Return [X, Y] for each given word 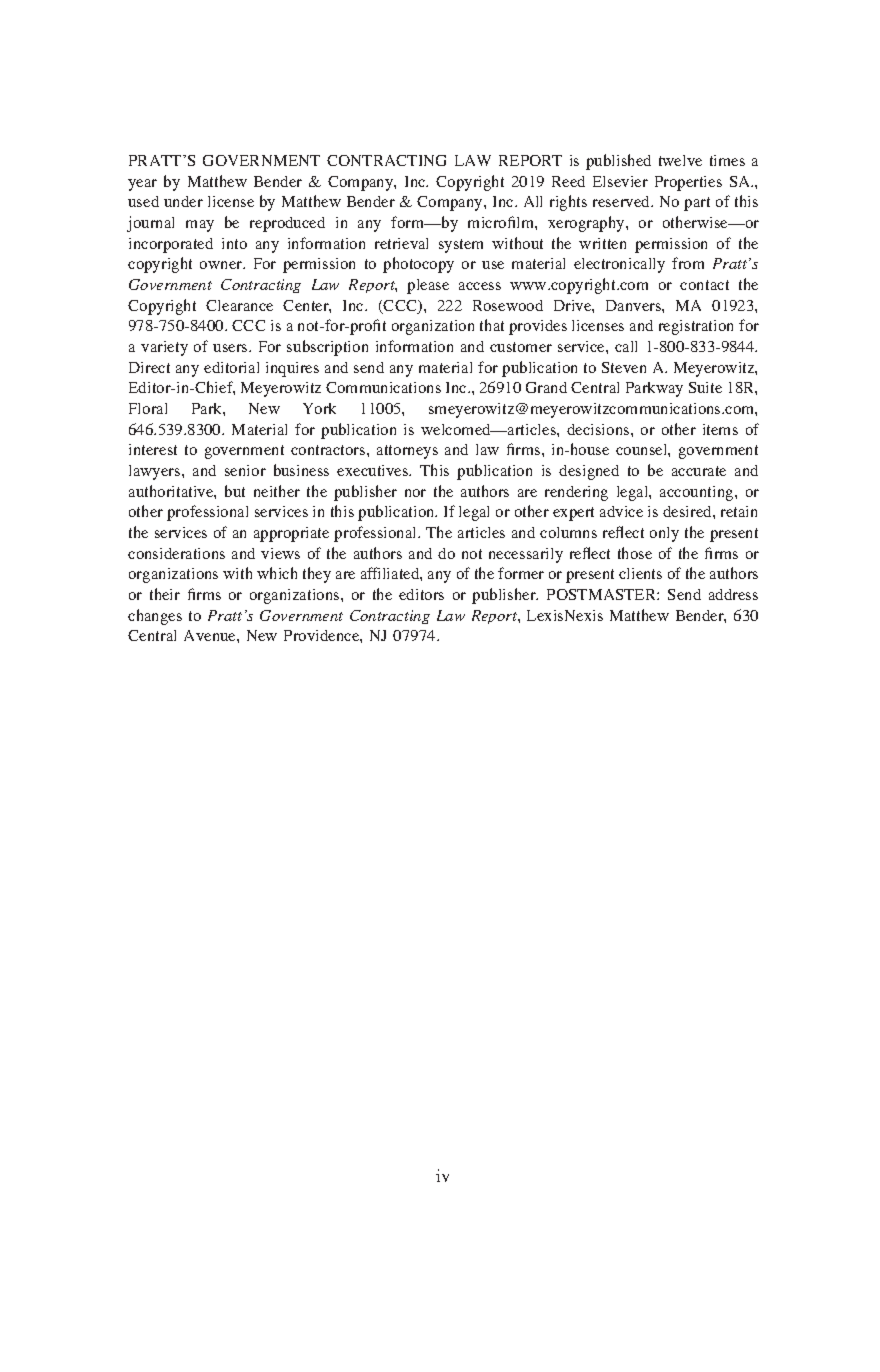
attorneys [407, 452]
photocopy [418, 265]
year [142, 185]
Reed [568, 181]
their [165, 594]
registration [696, 327]
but [235, 491]
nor [415, 493]
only [664, 534]
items [720, 429]
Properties [688, 183]
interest [153, 449]
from [688, 263]
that [492, 325]
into [234, 243]
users [231, 348]
